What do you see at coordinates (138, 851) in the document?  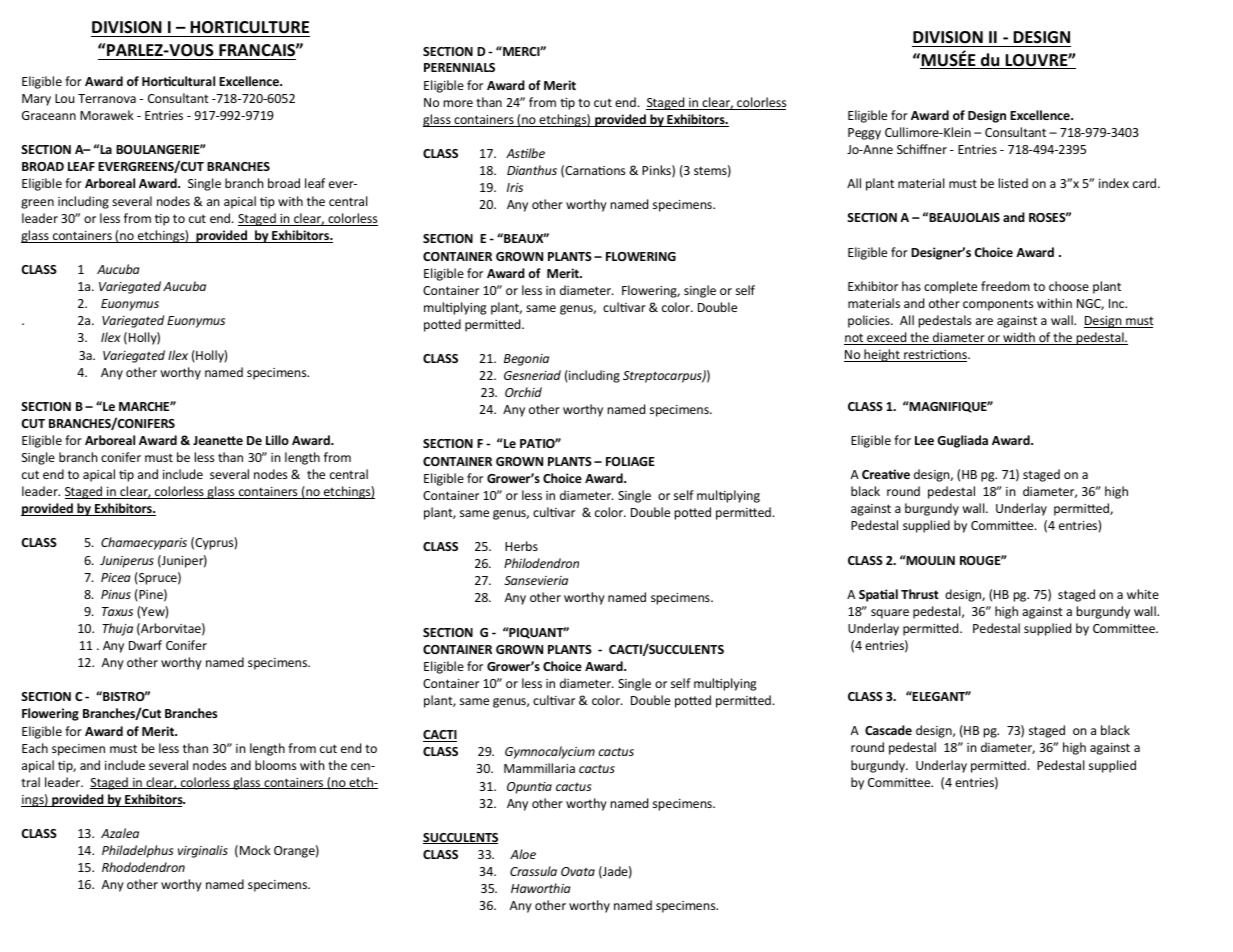 I see `Philadelphus` at bounding box center [138, 851].
